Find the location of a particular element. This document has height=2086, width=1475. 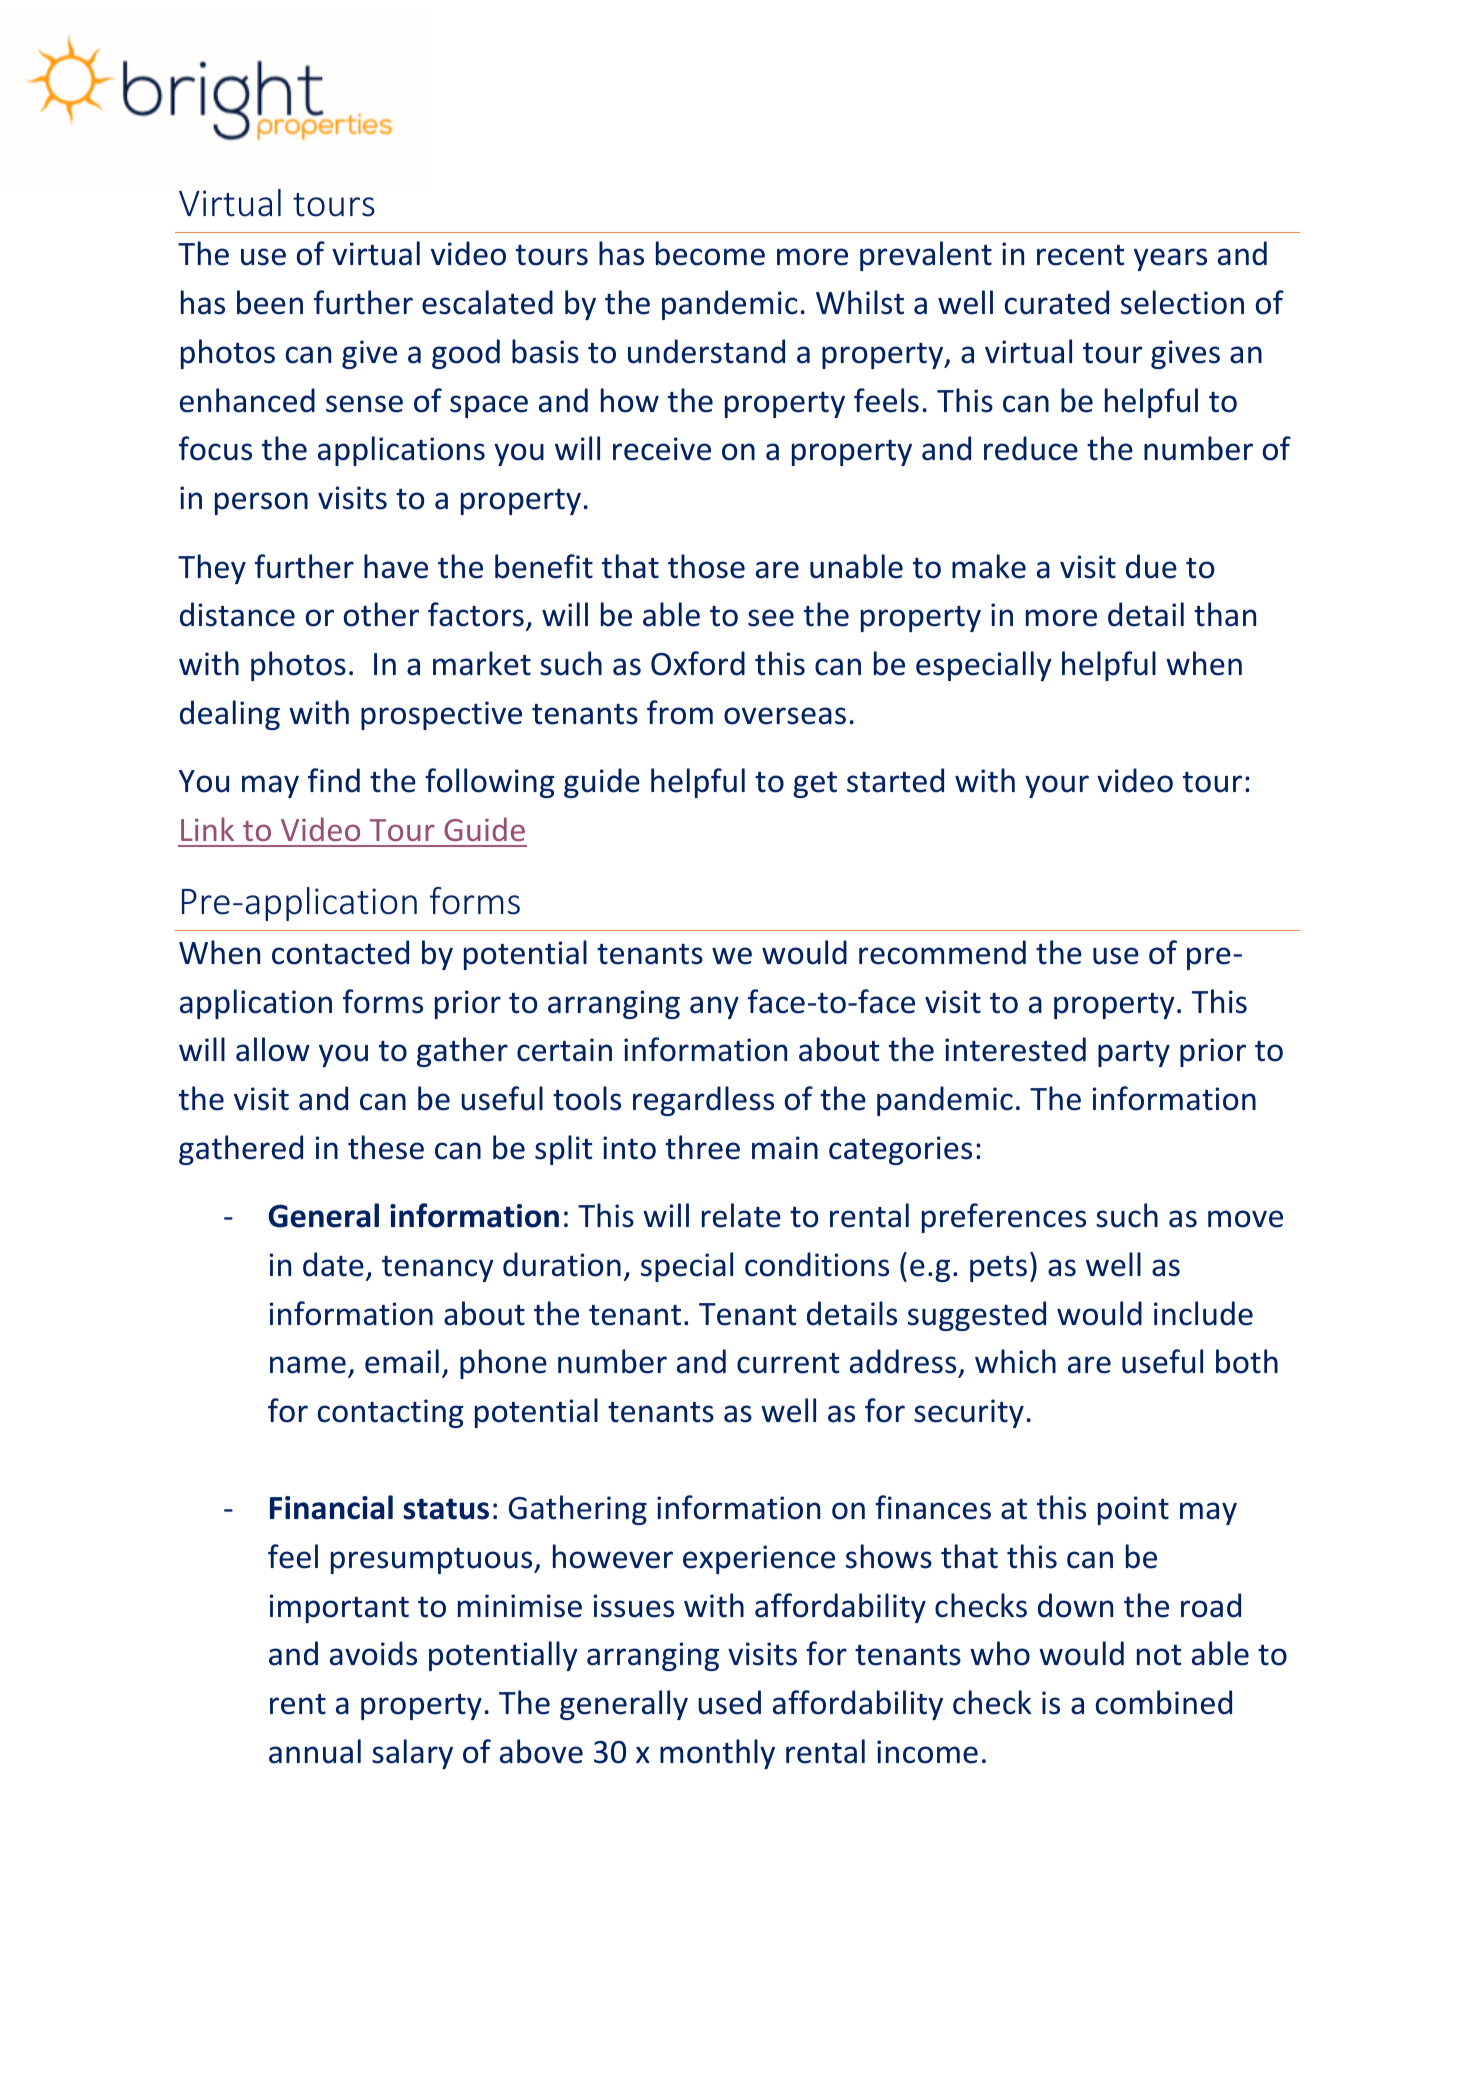

your is located at coordinates (1057, 786).
